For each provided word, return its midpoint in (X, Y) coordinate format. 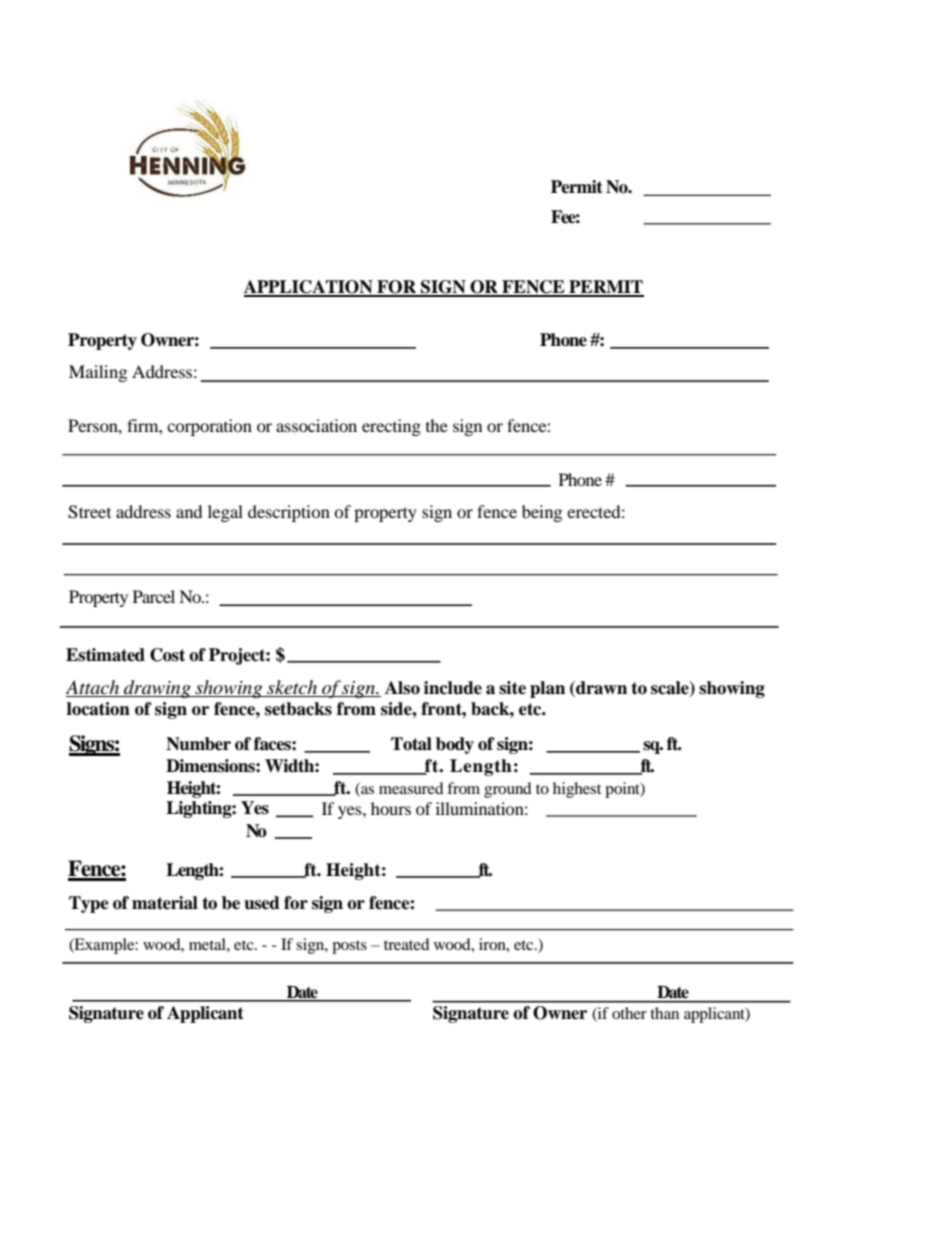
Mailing (98, 373)
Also (402, 688)
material (165, 903)
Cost (167, 655)
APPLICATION (309, 288)
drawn (600, 688)
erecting (391, 427)
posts (349, 947)
